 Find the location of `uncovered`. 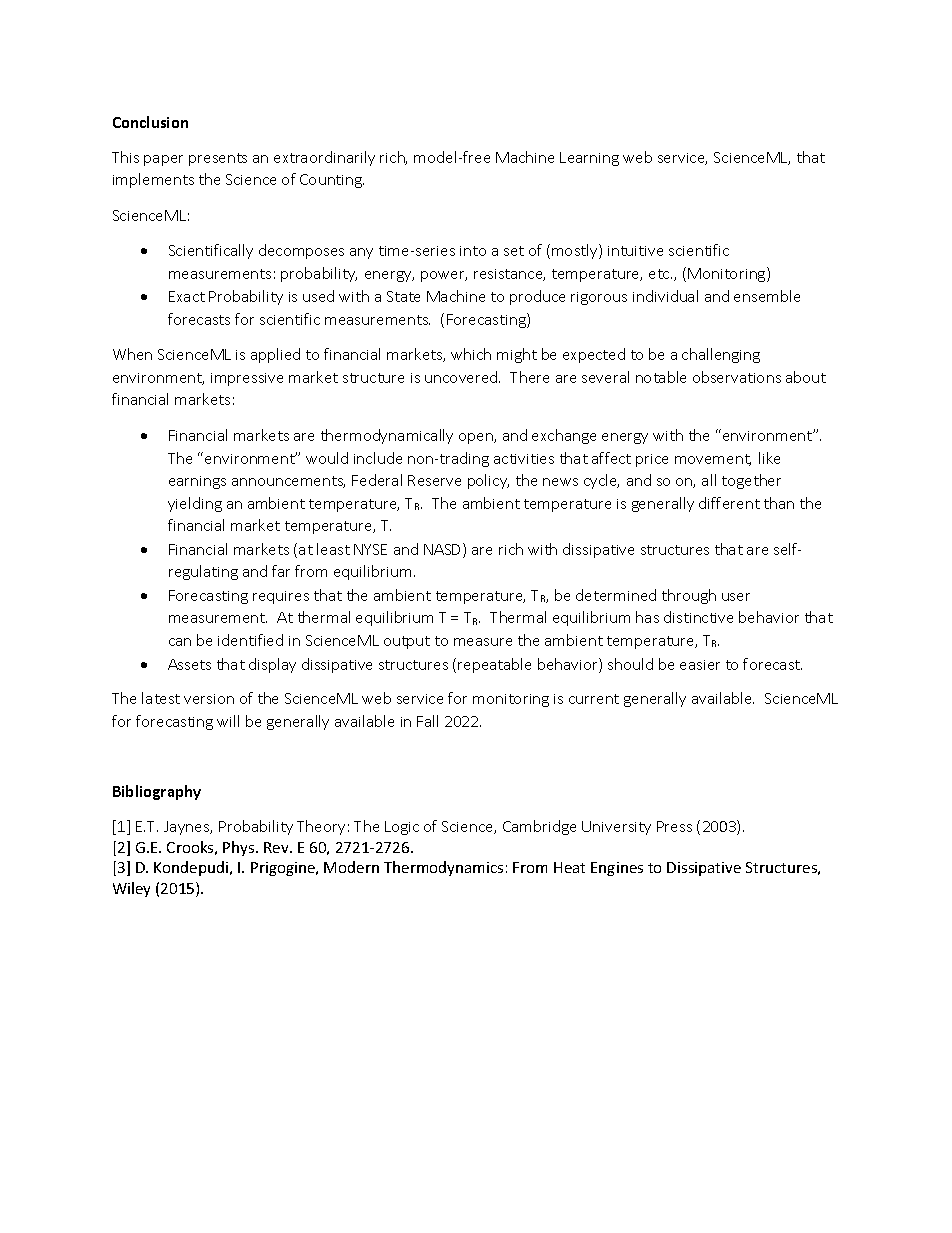

uncovered is located at coordinates (462, 377).
